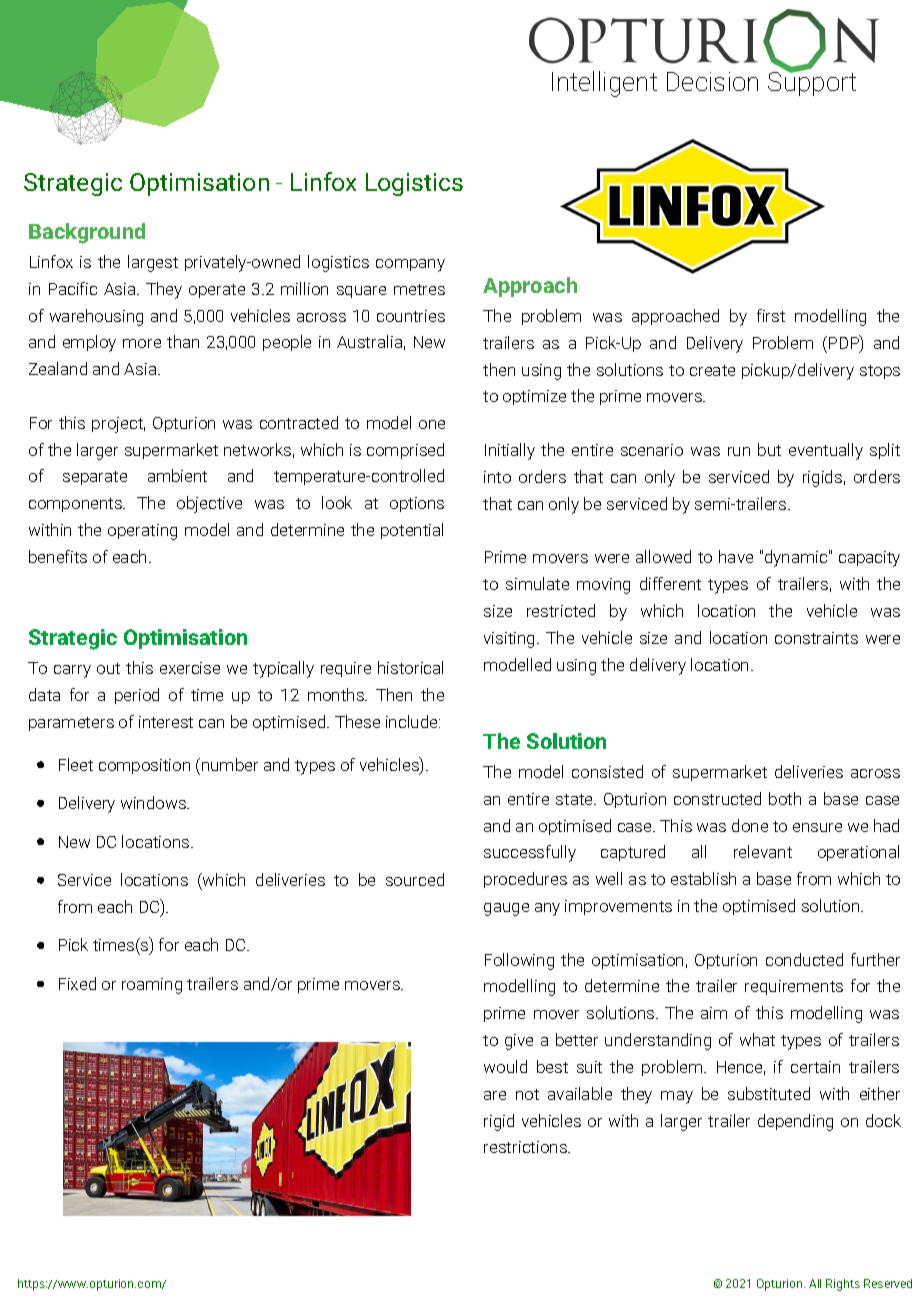 Image resolution: width=924 pixels, height=1308 pixels. What do you see at coordinates (152, 986) in the image?
I see `roaming` at bounding box center [152, 986].
